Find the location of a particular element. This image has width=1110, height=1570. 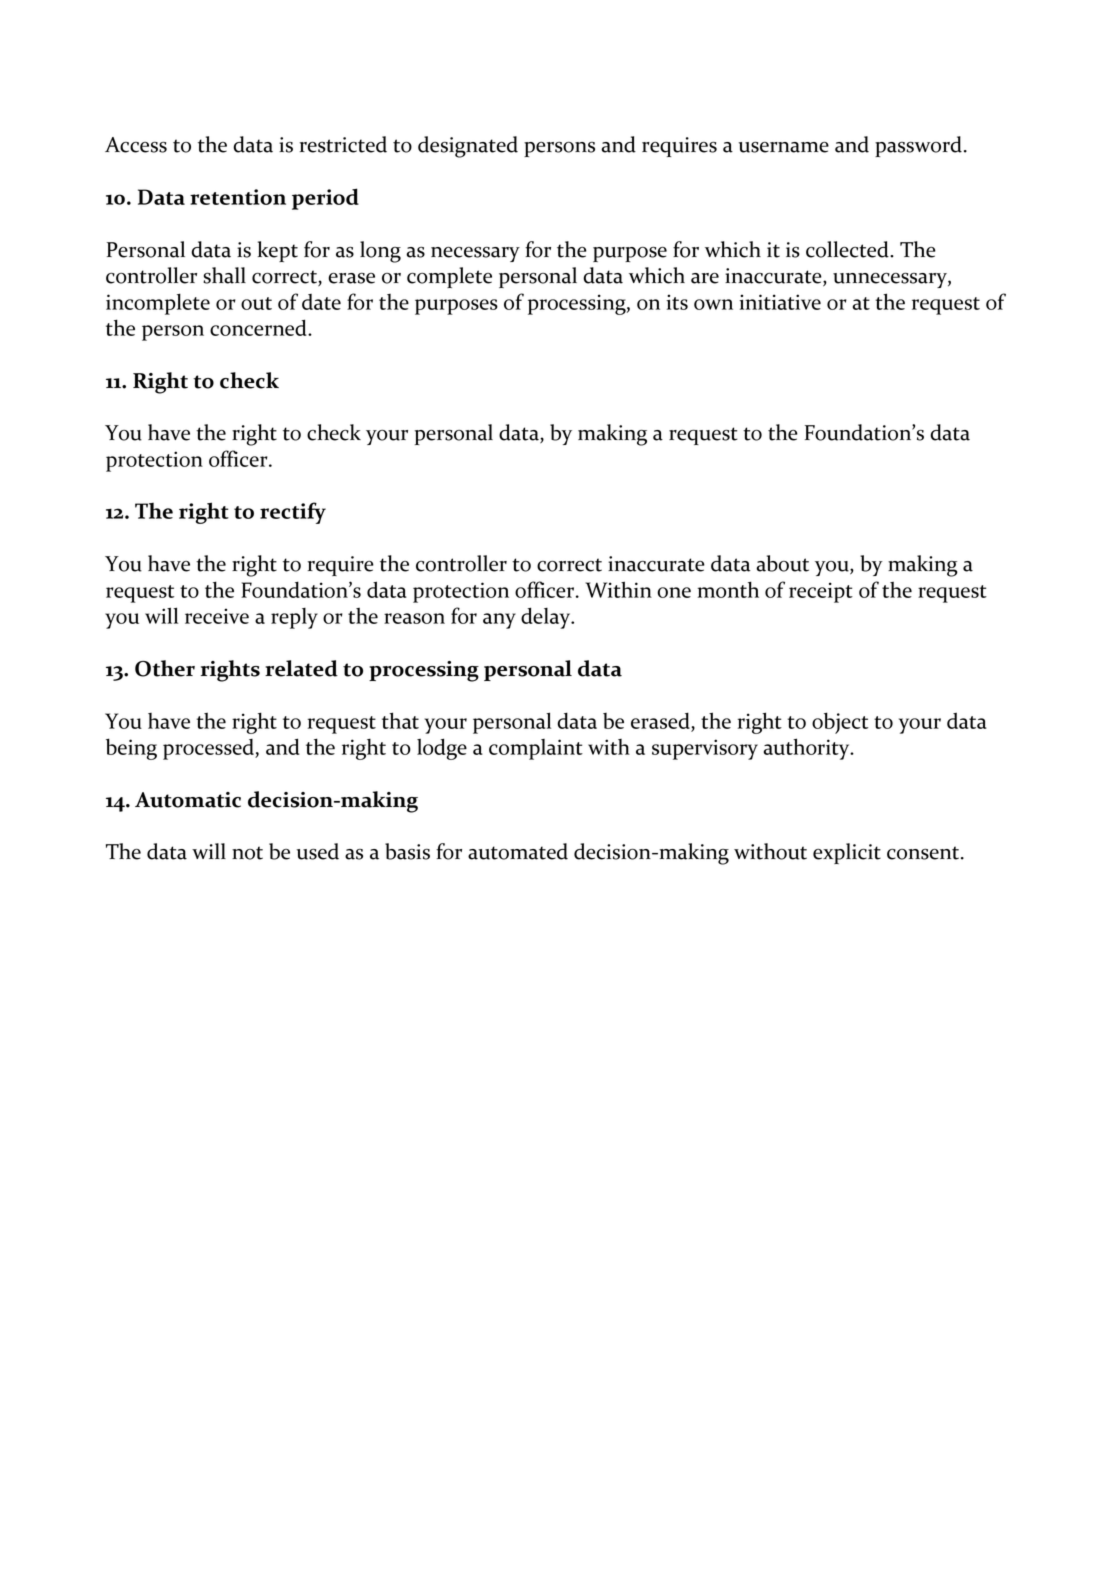

about is located at coordinates (782, 563).
